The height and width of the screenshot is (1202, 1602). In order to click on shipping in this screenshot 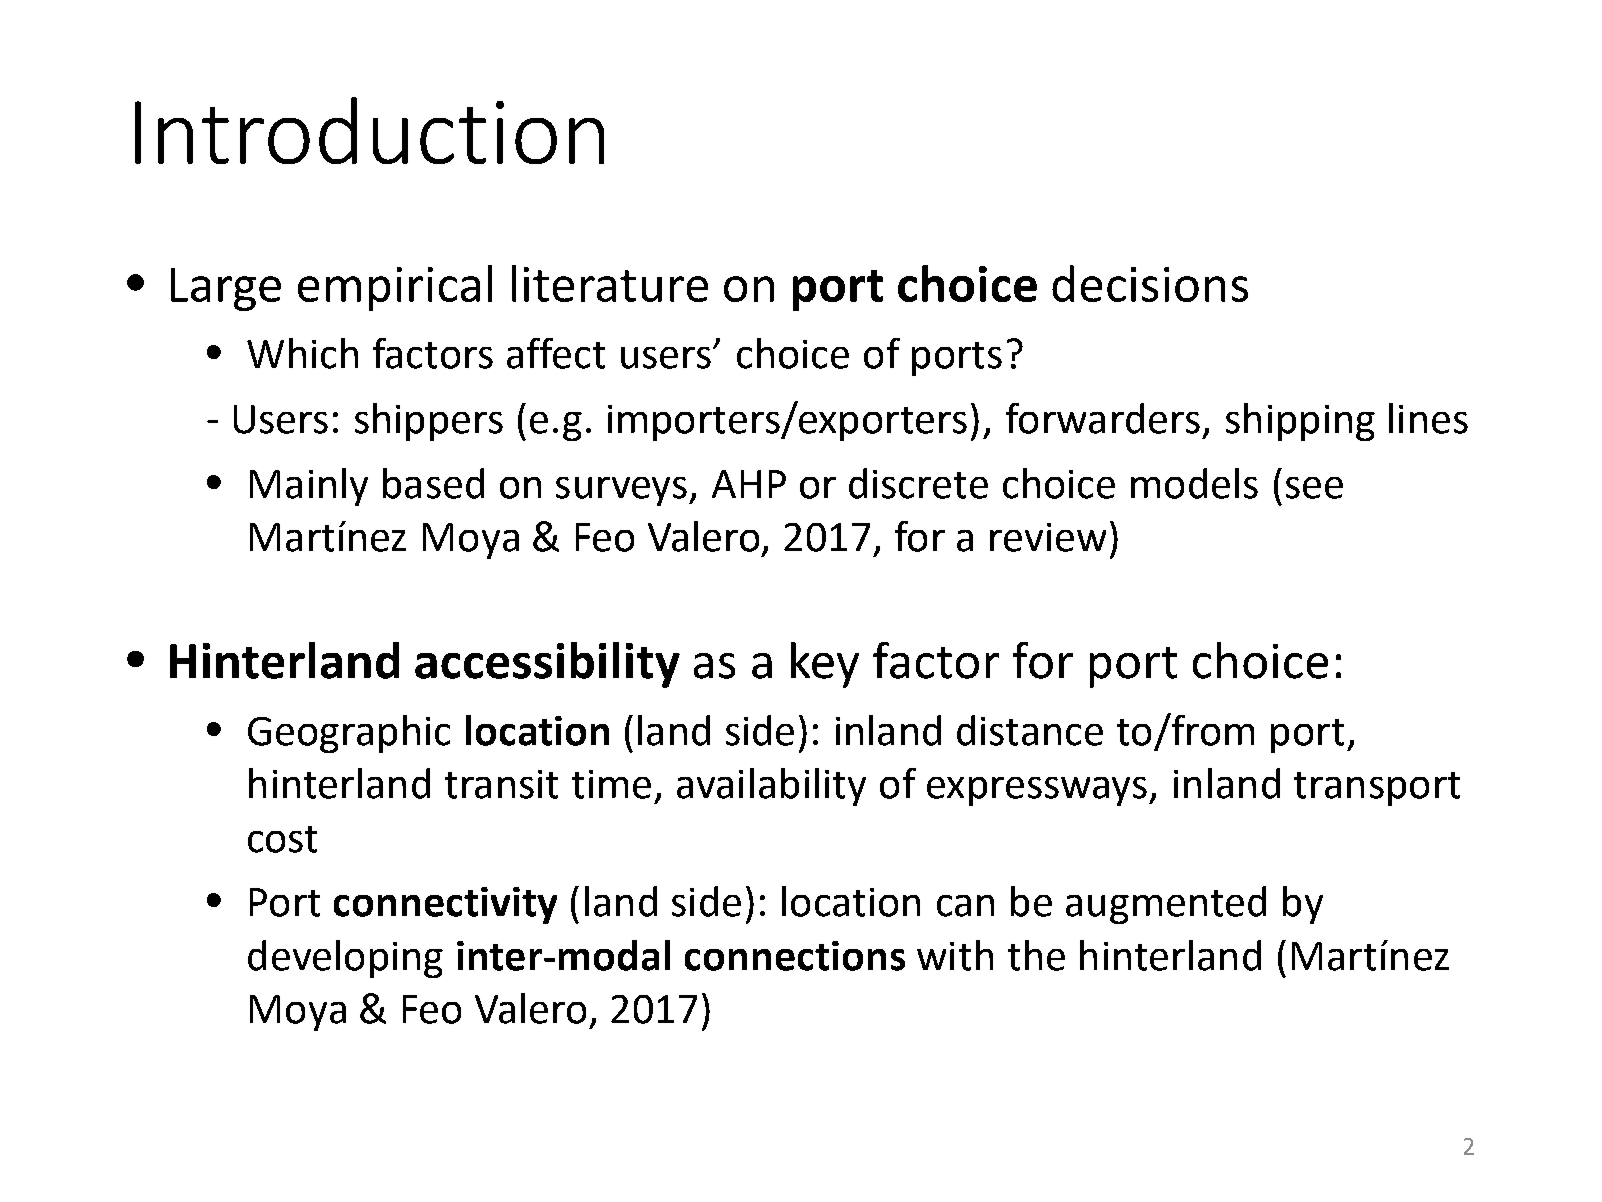, I will do `click(1300, 422)`.
